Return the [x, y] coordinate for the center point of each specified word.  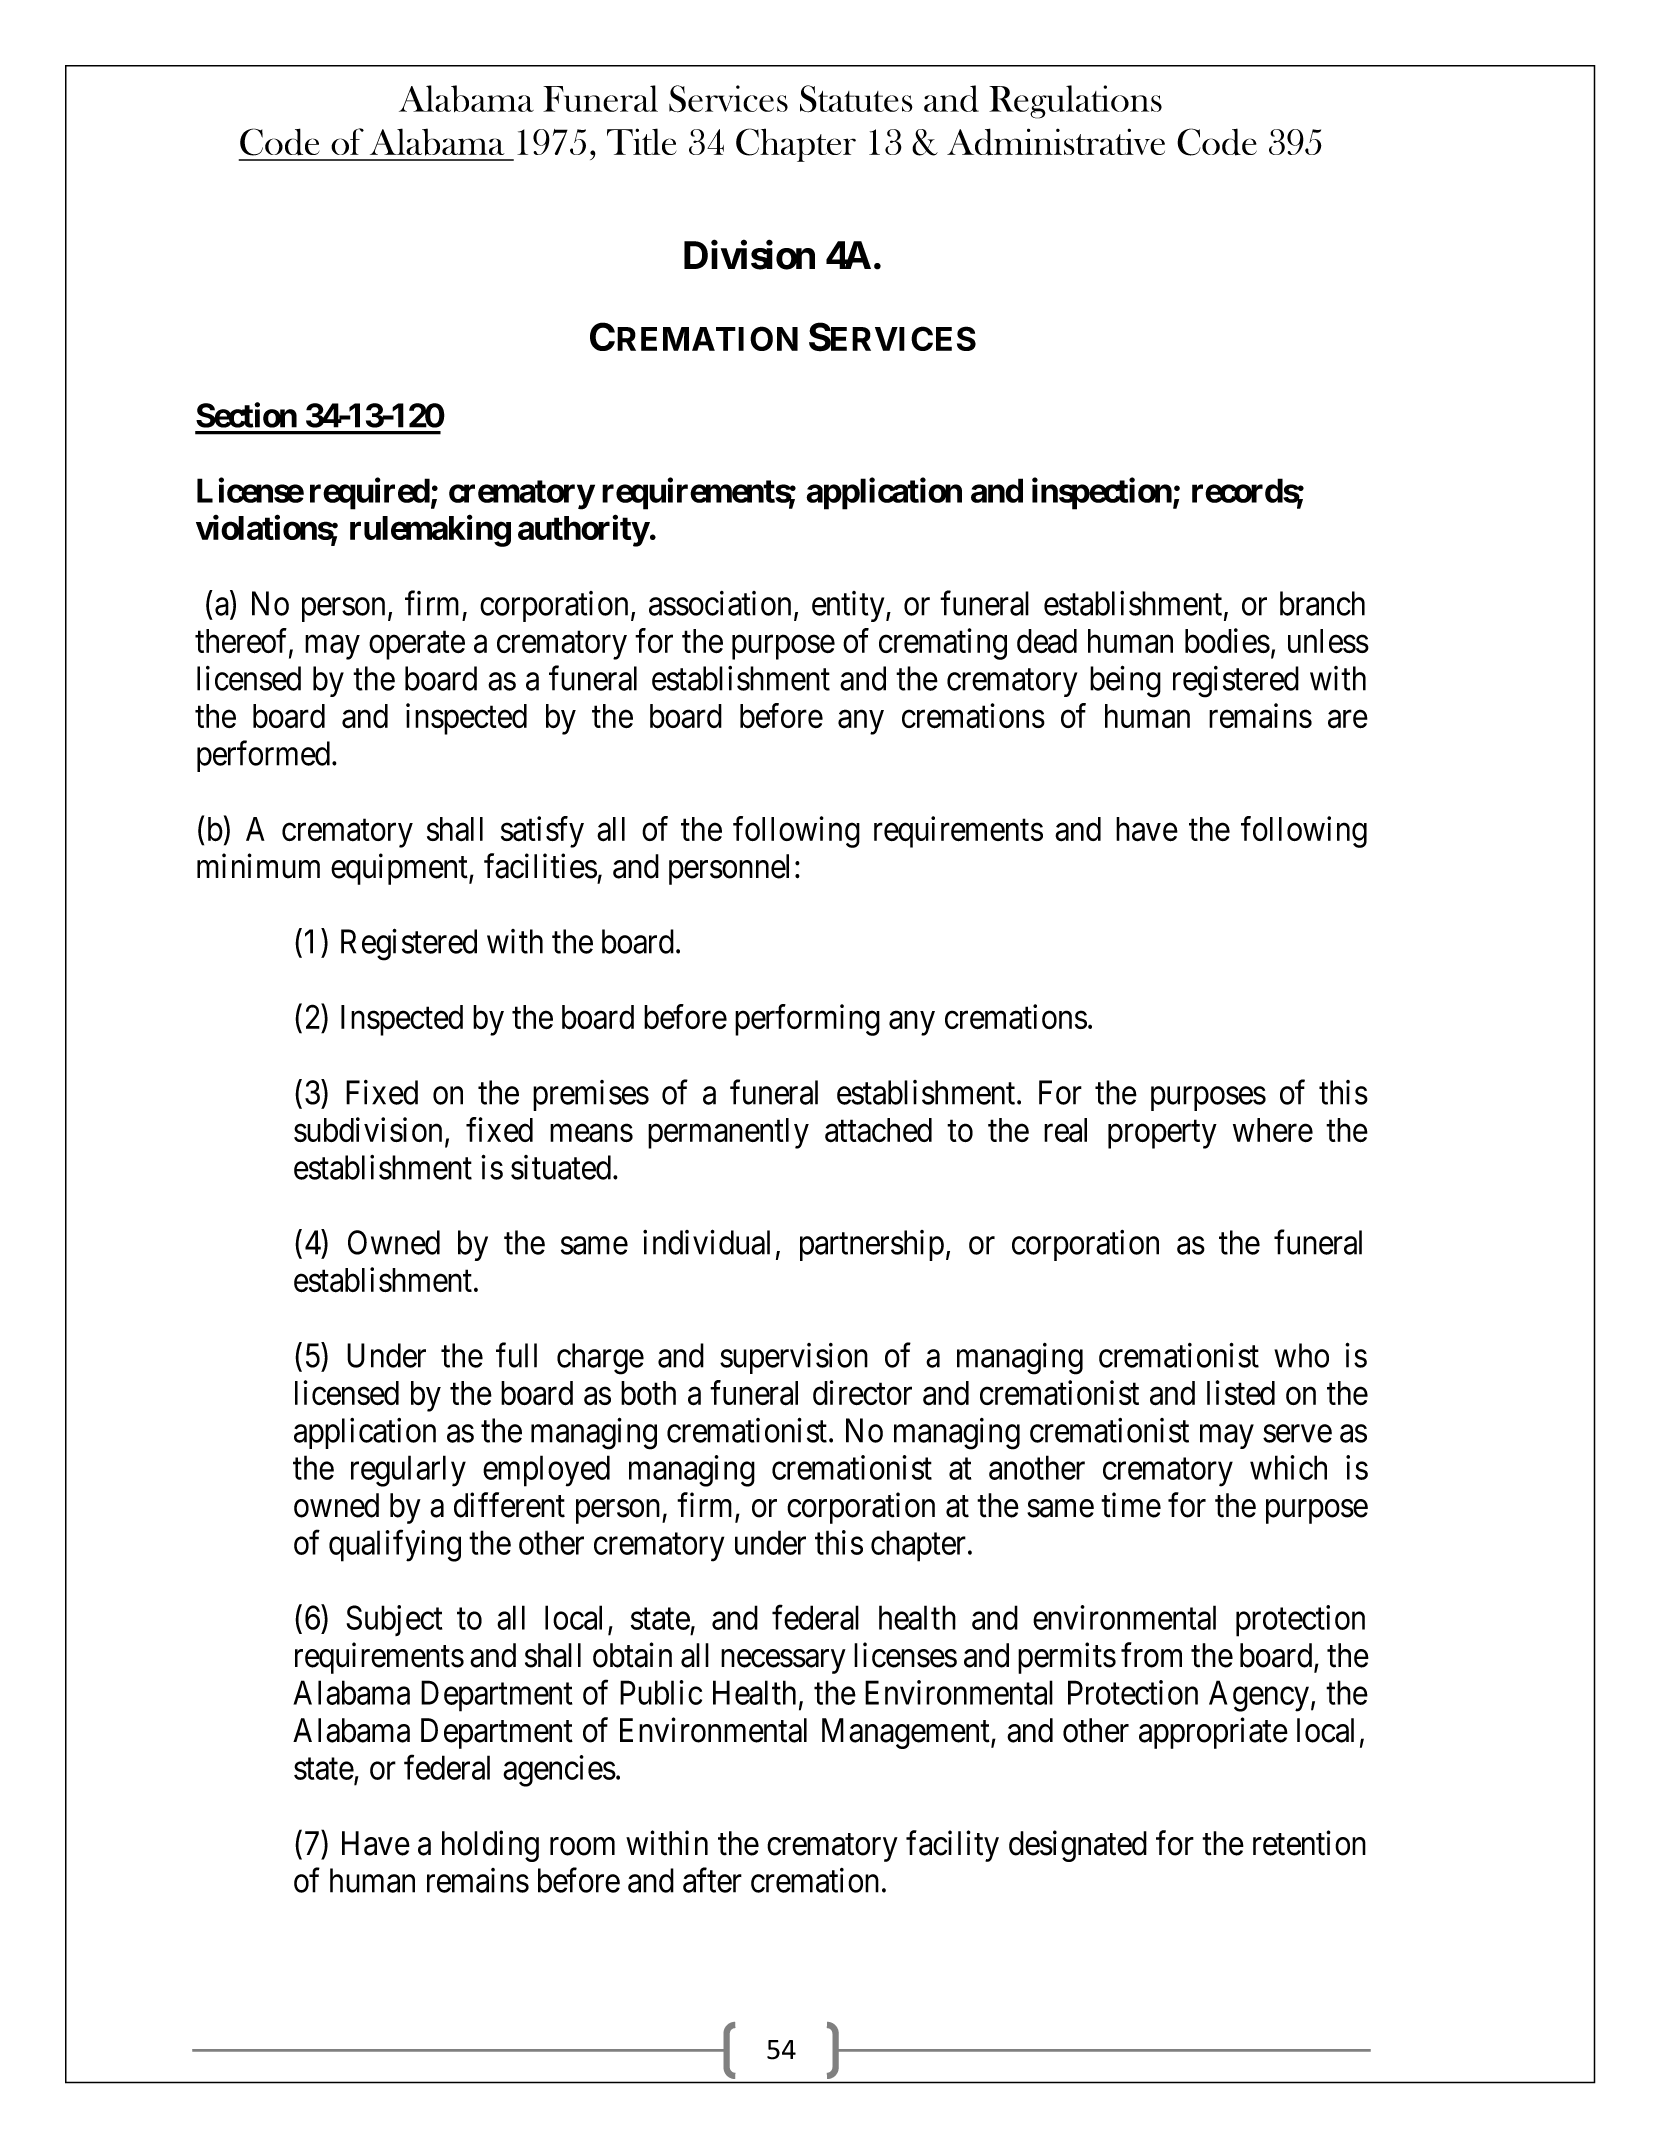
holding [490, 1846]
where [1273, 1130]
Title [641, 141]
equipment [400, 869]
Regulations [1075, 102]
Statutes [856, 99]
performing [807, 1020]
